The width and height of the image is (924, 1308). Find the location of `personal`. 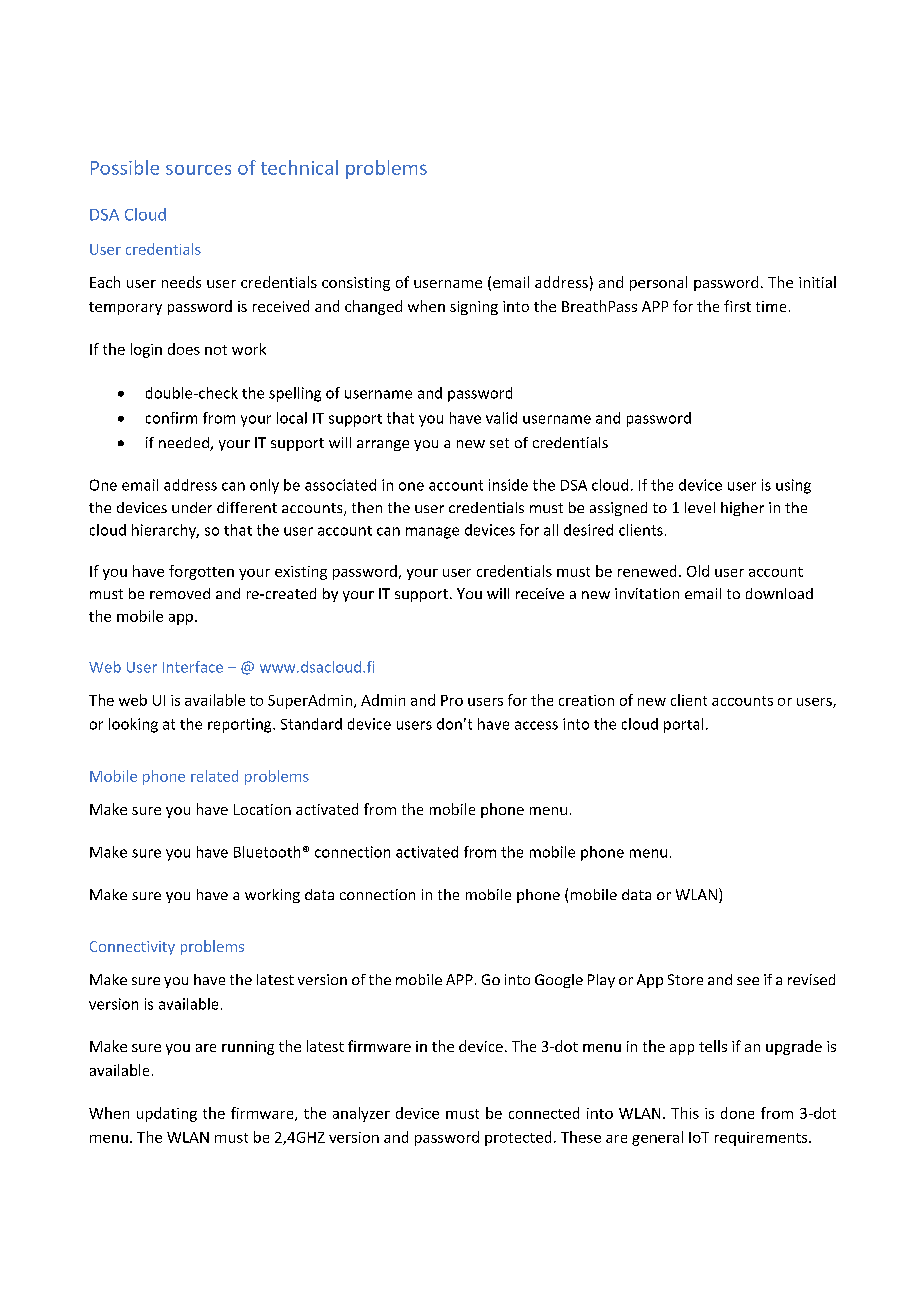

personal is located at coordinates (658, 283).
